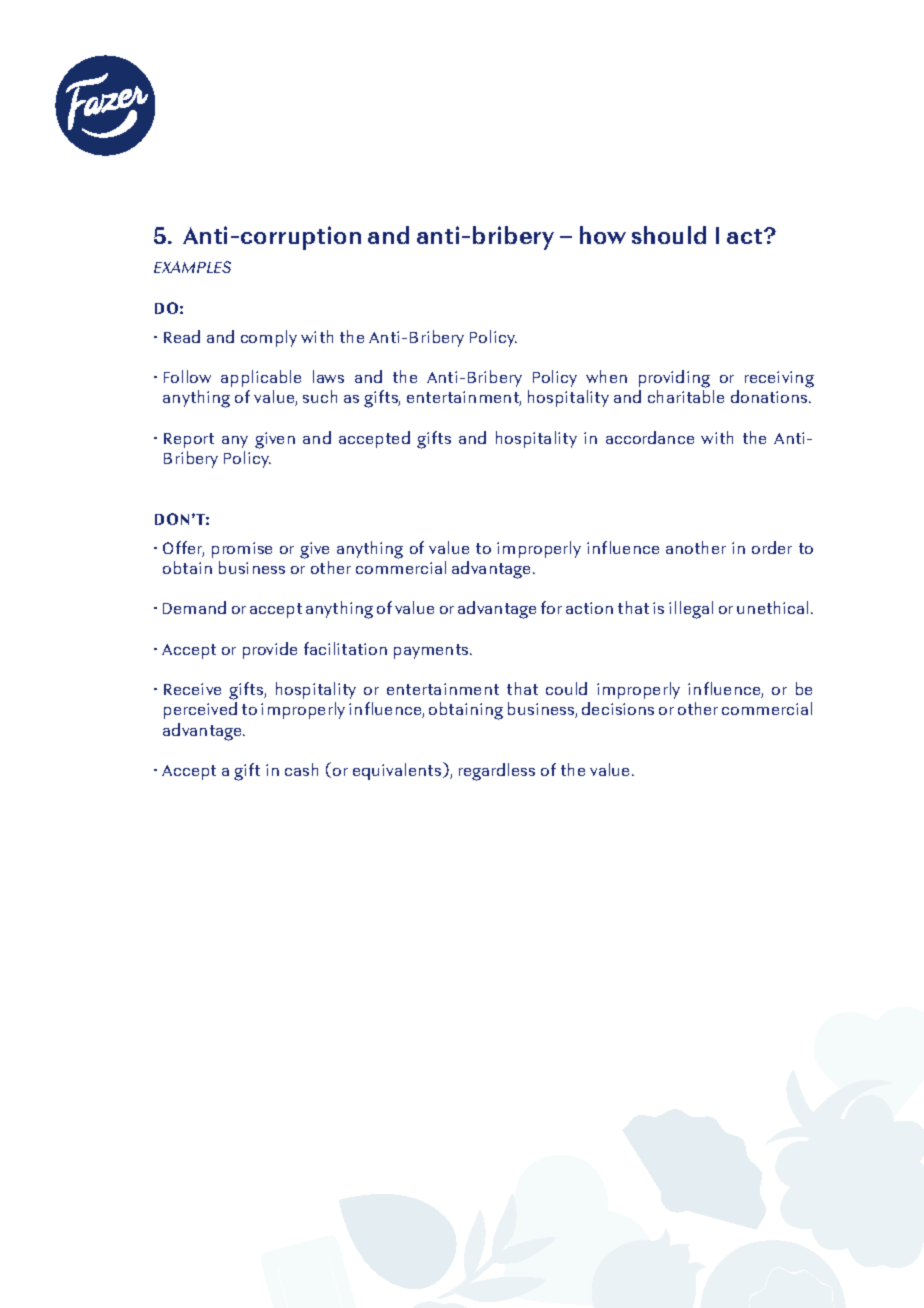 The height and width of the screenshot is (1308, 924). What do you see at coordinates (669, 235) in the screenshot?
I see `should` at bounding box center [669, 235].
